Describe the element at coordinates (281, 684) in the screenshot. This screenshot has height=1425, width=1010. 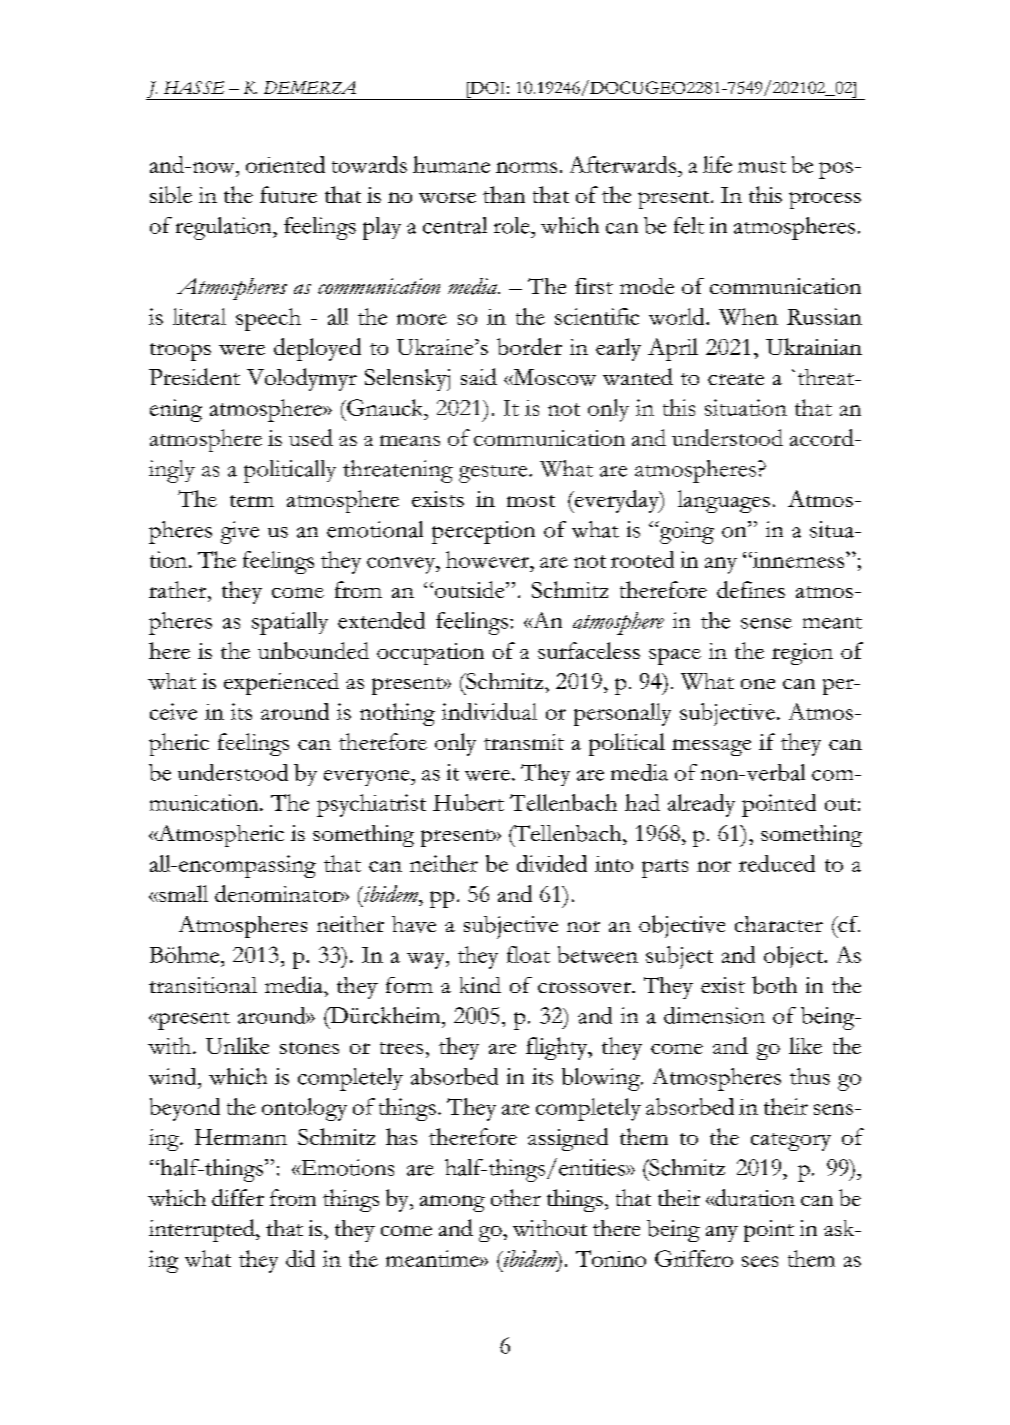
I see `experienced` at that location.
